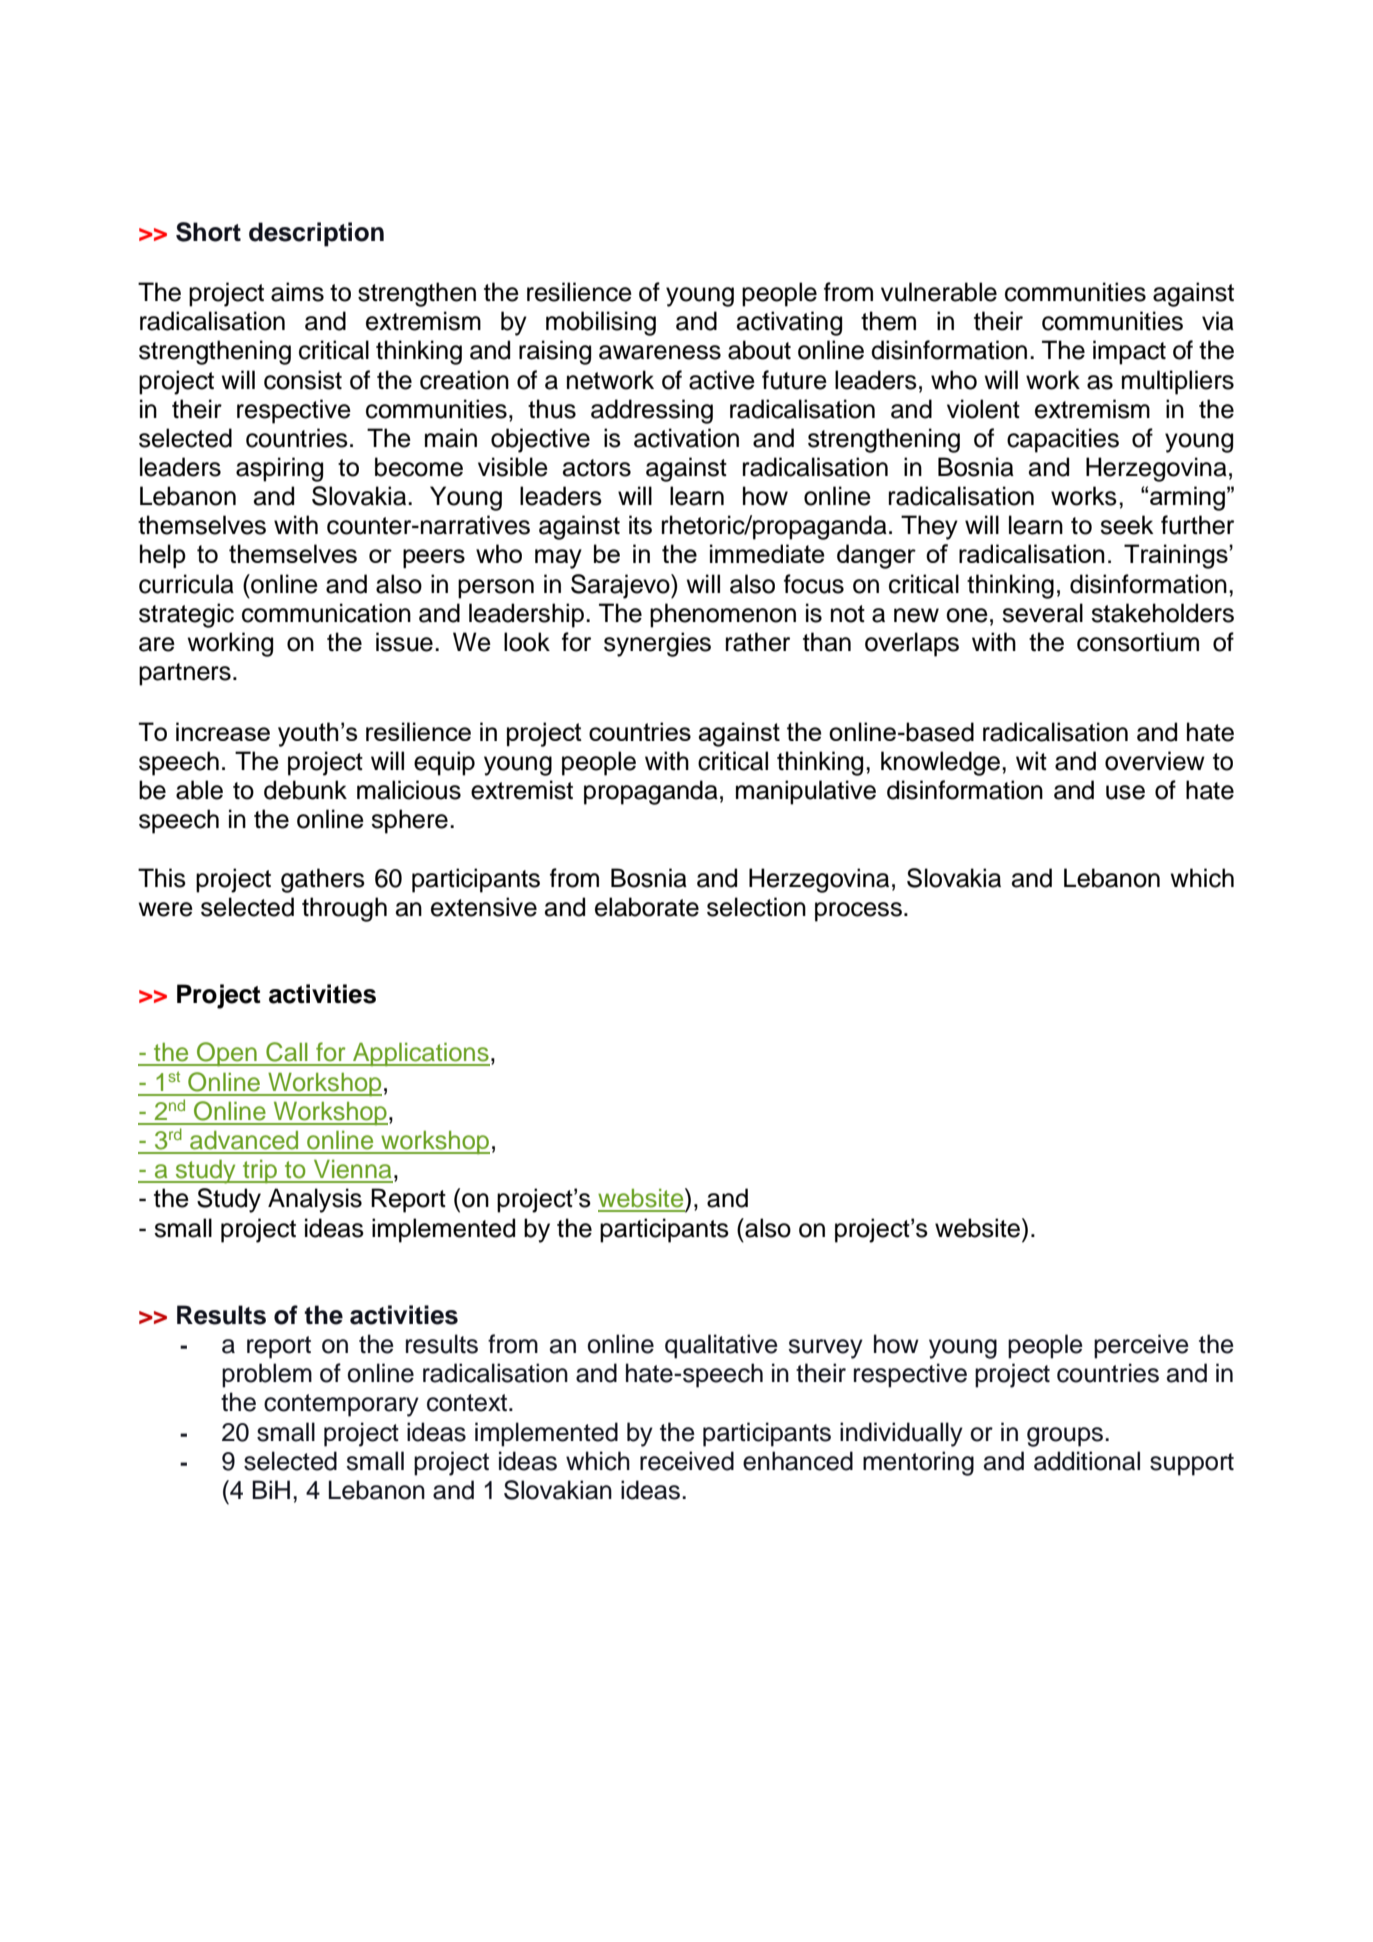 The width and height of the screenshot is (1373, 1942). Describe the element at coordinates (601, 323) in the screenshot. I see `mobilising` at that location.
